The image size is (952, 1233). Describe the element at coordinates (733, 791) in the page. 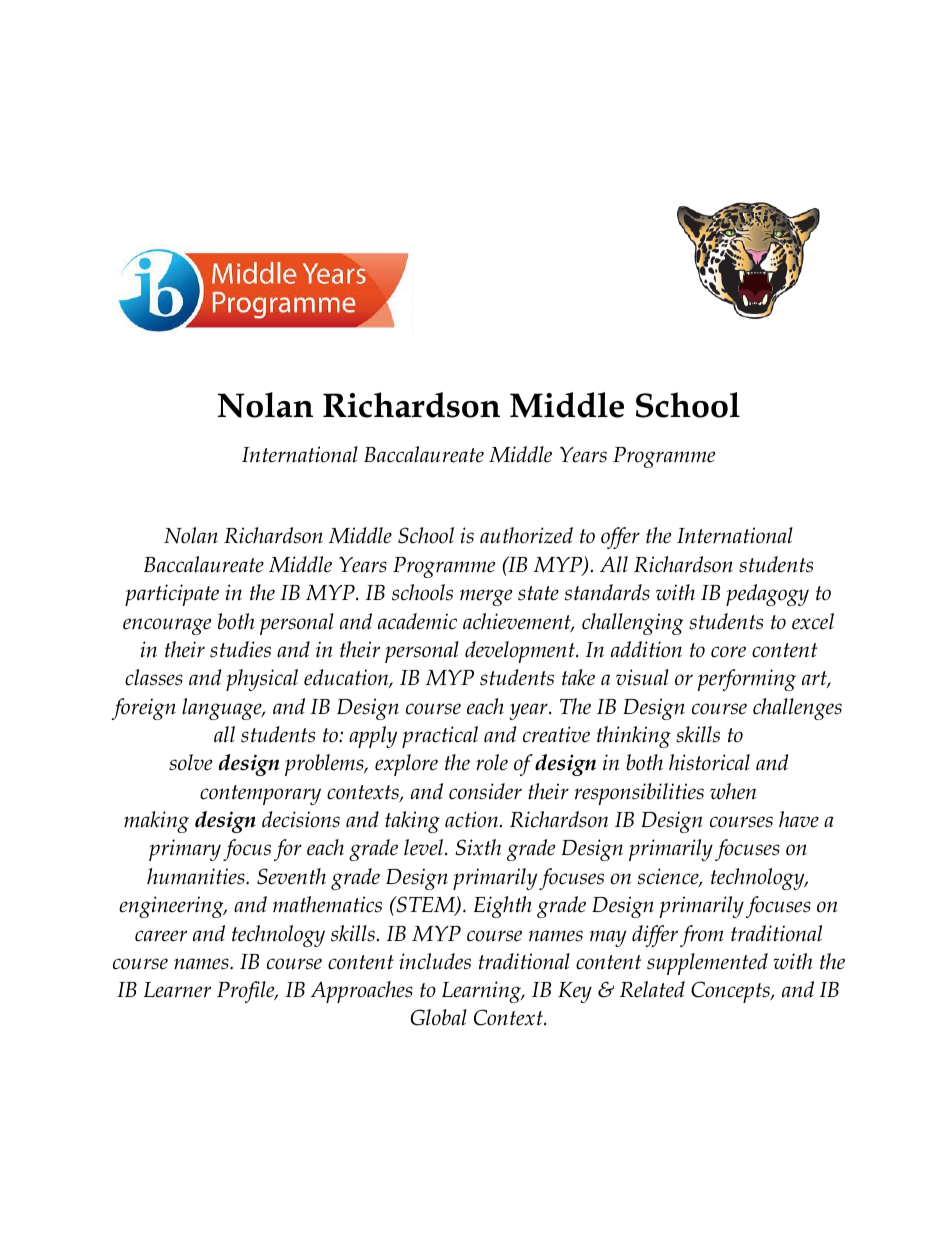

I see `when` at that location.
